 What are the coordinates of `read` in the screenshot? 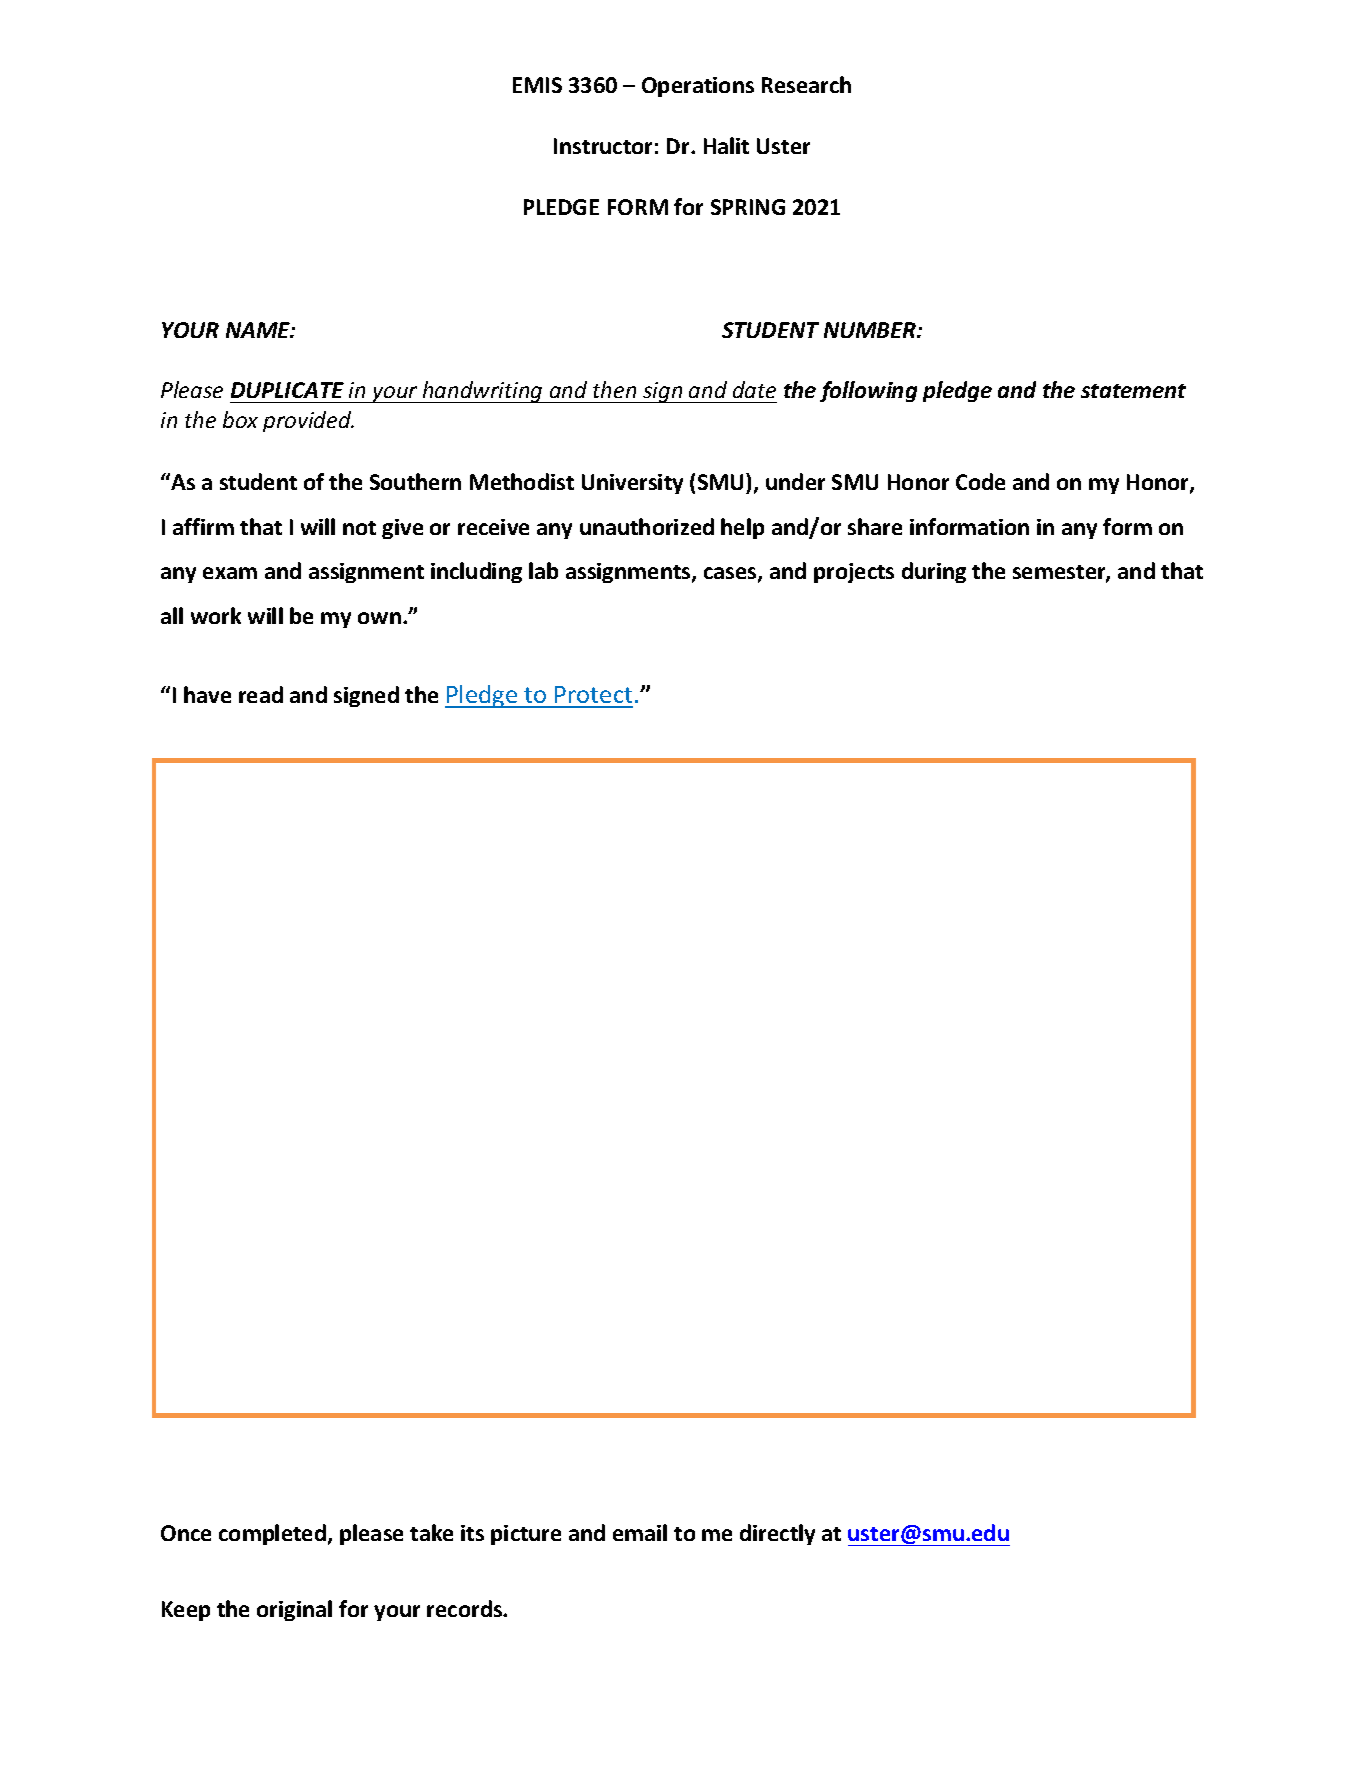 It's located at (261, 694).
